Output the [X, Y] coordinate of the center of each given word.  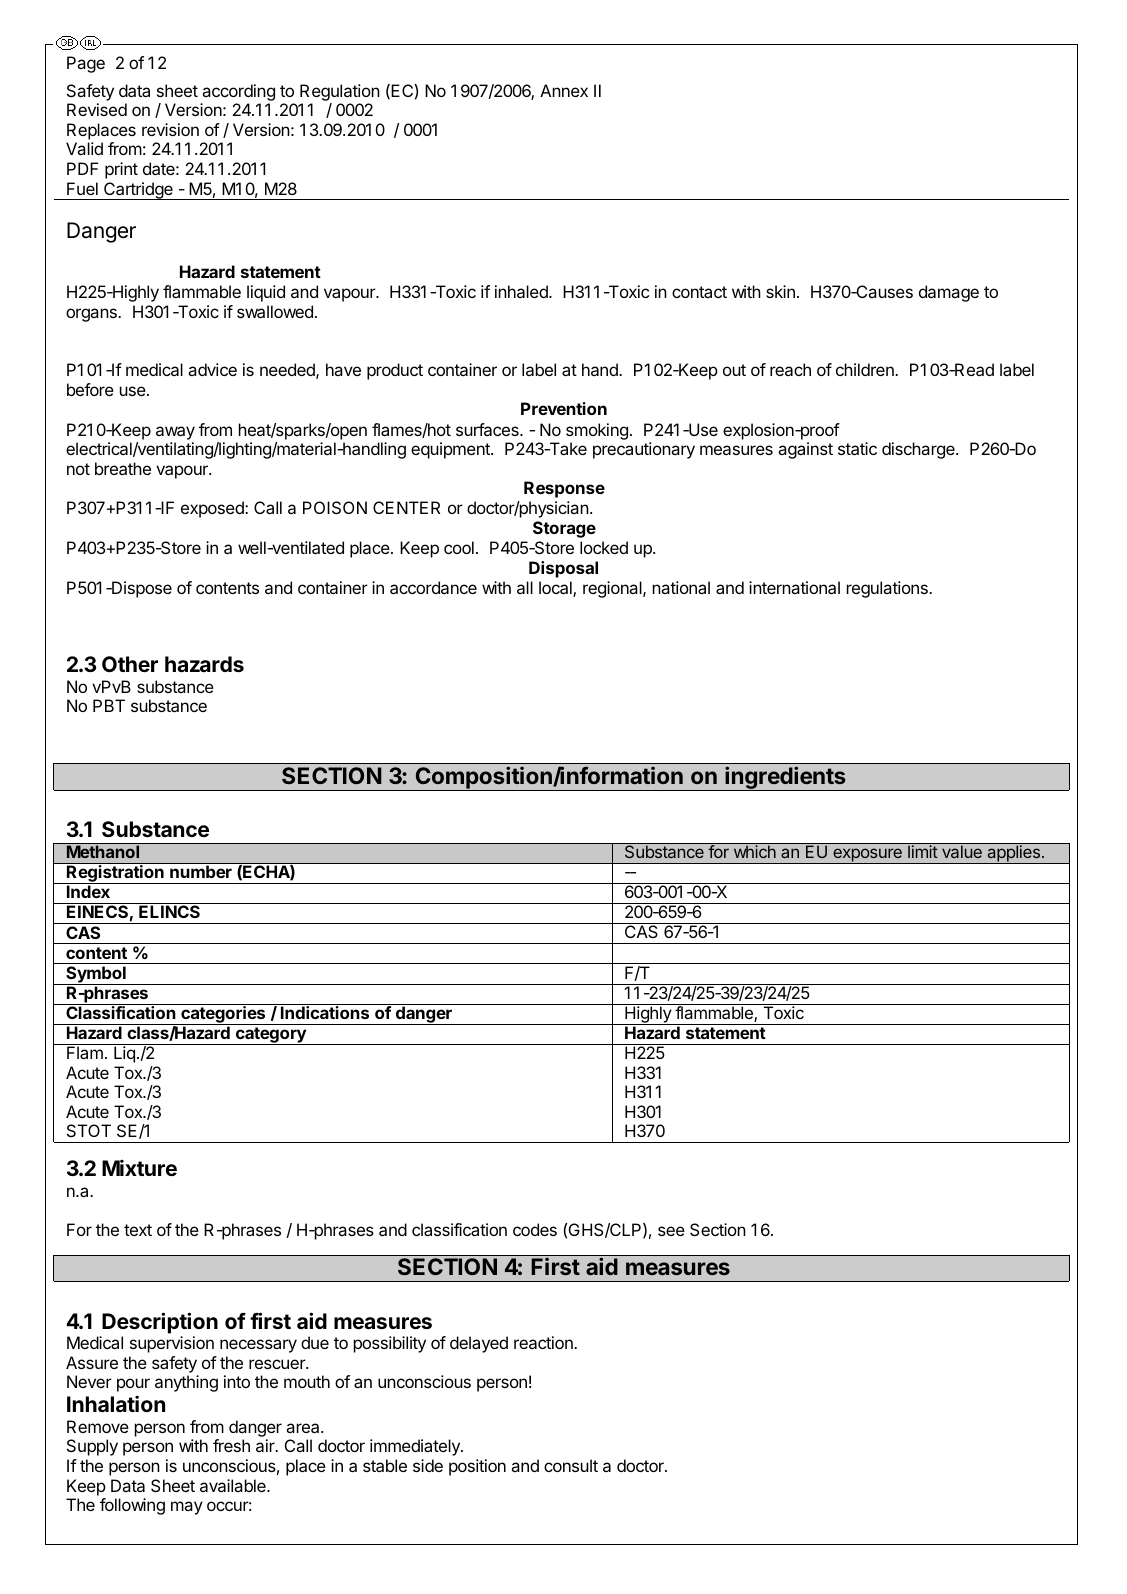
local [556, 589]
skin [780, 291]
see [671, 1231]
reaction [544, 1342]
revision [170, 129]
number [201, 871]
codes [535, 1229]
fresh [231, 1445]
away [175, 433]
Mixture [139, 1168]
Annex [564, 90]
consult [571, 1465]
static [857, 448]
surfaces [488, 429]
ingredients [785, 778]
